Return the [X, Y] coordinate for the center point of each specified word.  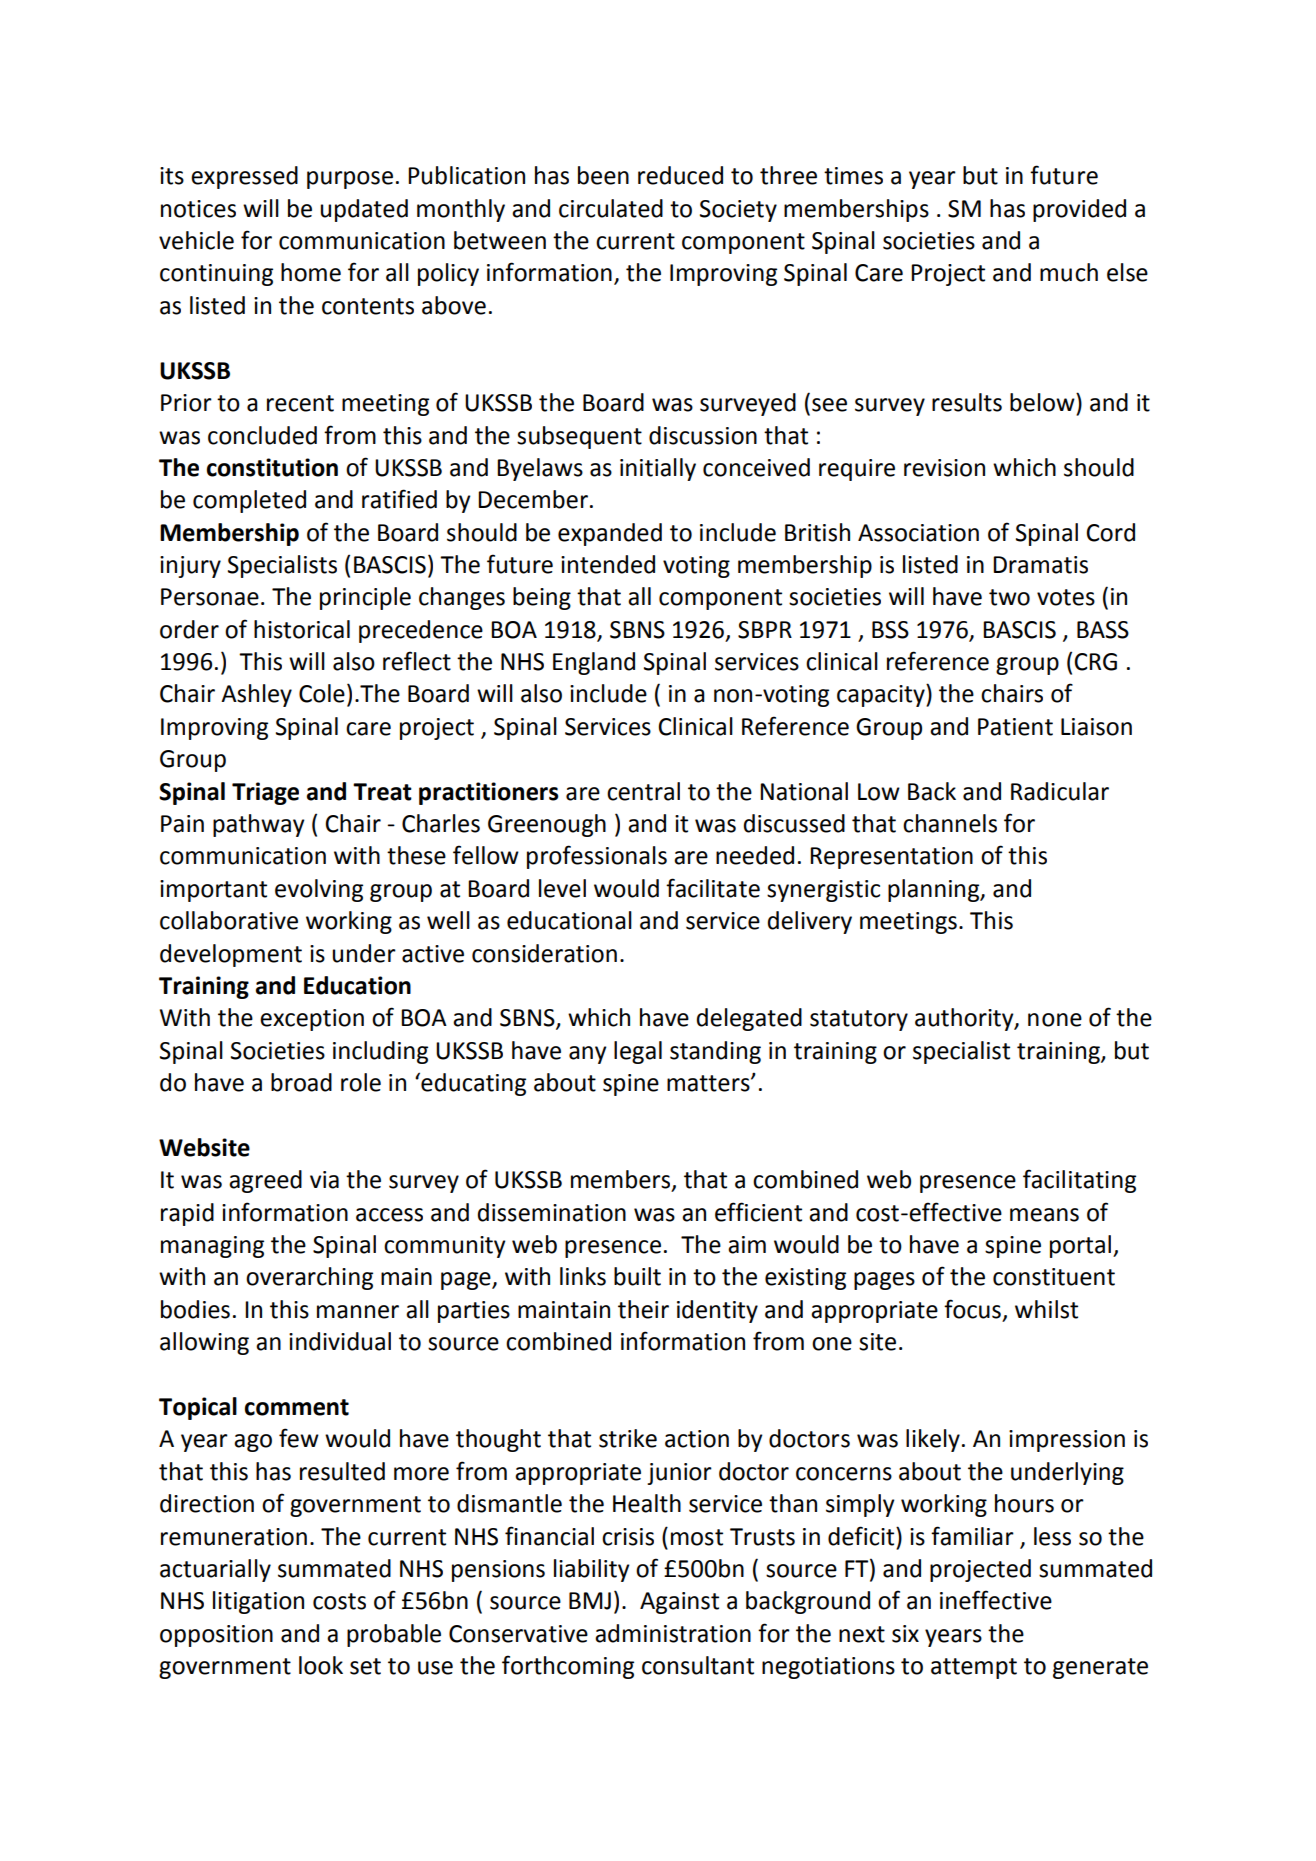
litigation [258, 1602]
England [594, 663]
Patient [1015, 727]
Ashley [256, 695]
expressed [244, 177]
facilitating [1079, 1181]
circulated [611, 208]
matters [709, 1083]
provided [1079, 210]
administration [673, 1633]
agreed [265, 1181]
